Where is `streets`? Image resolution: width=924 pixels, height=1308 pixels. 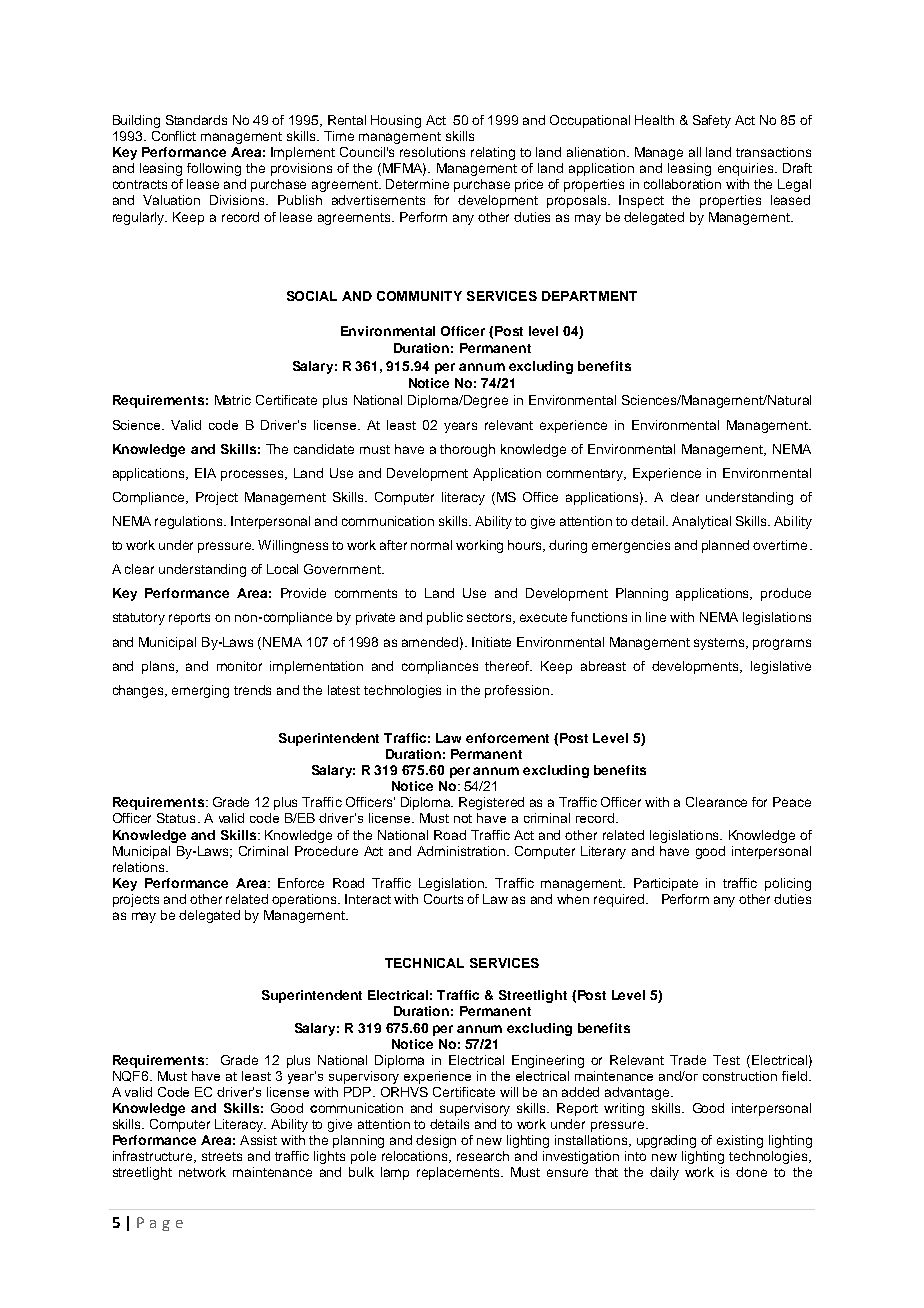
streets is located at coordinates (222, 1156).
